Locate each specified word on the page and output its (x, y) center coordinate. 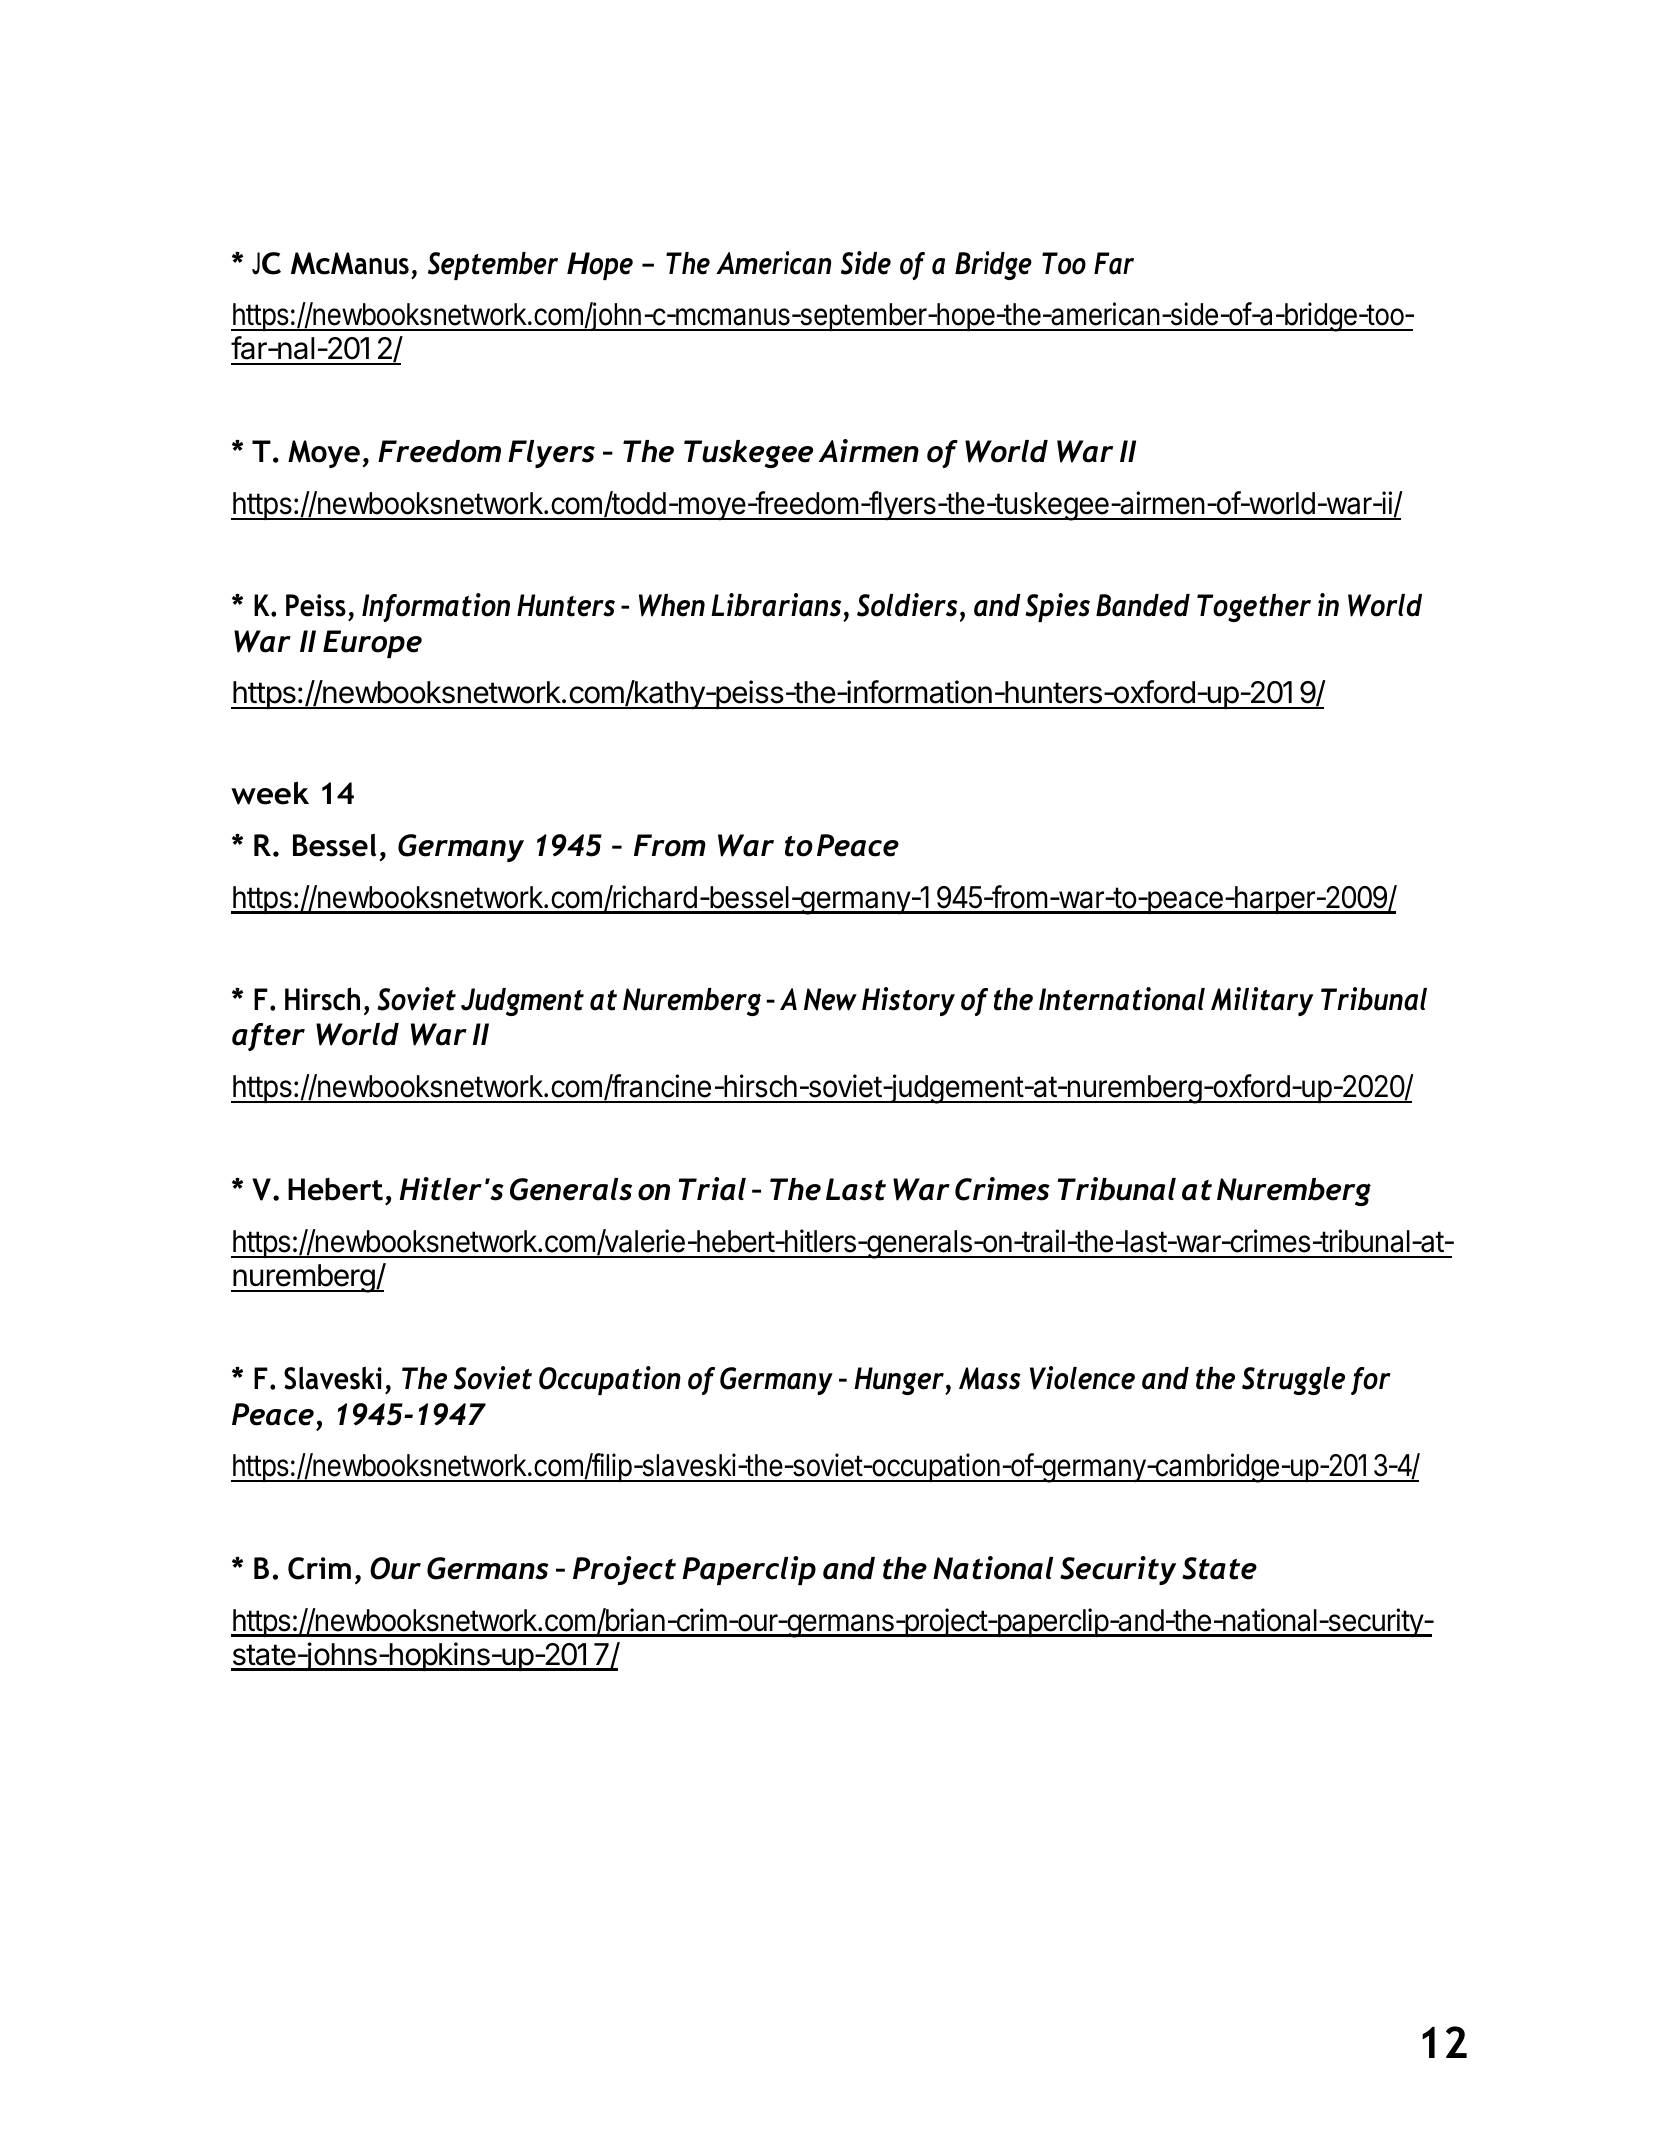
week (270, 793)
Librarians (776, 605)
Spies (1057, 607)
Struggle (1293, 1381)
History (908, 1001)
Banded (1143, 605)
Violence (1082, 1378)
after (268, 1037)
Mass (990, 1378)
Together (1254, 608)
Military (1262, 1001)
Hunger (900, 1381)
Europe (372, 644)
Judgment (522, 1002)
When (672, 605)
